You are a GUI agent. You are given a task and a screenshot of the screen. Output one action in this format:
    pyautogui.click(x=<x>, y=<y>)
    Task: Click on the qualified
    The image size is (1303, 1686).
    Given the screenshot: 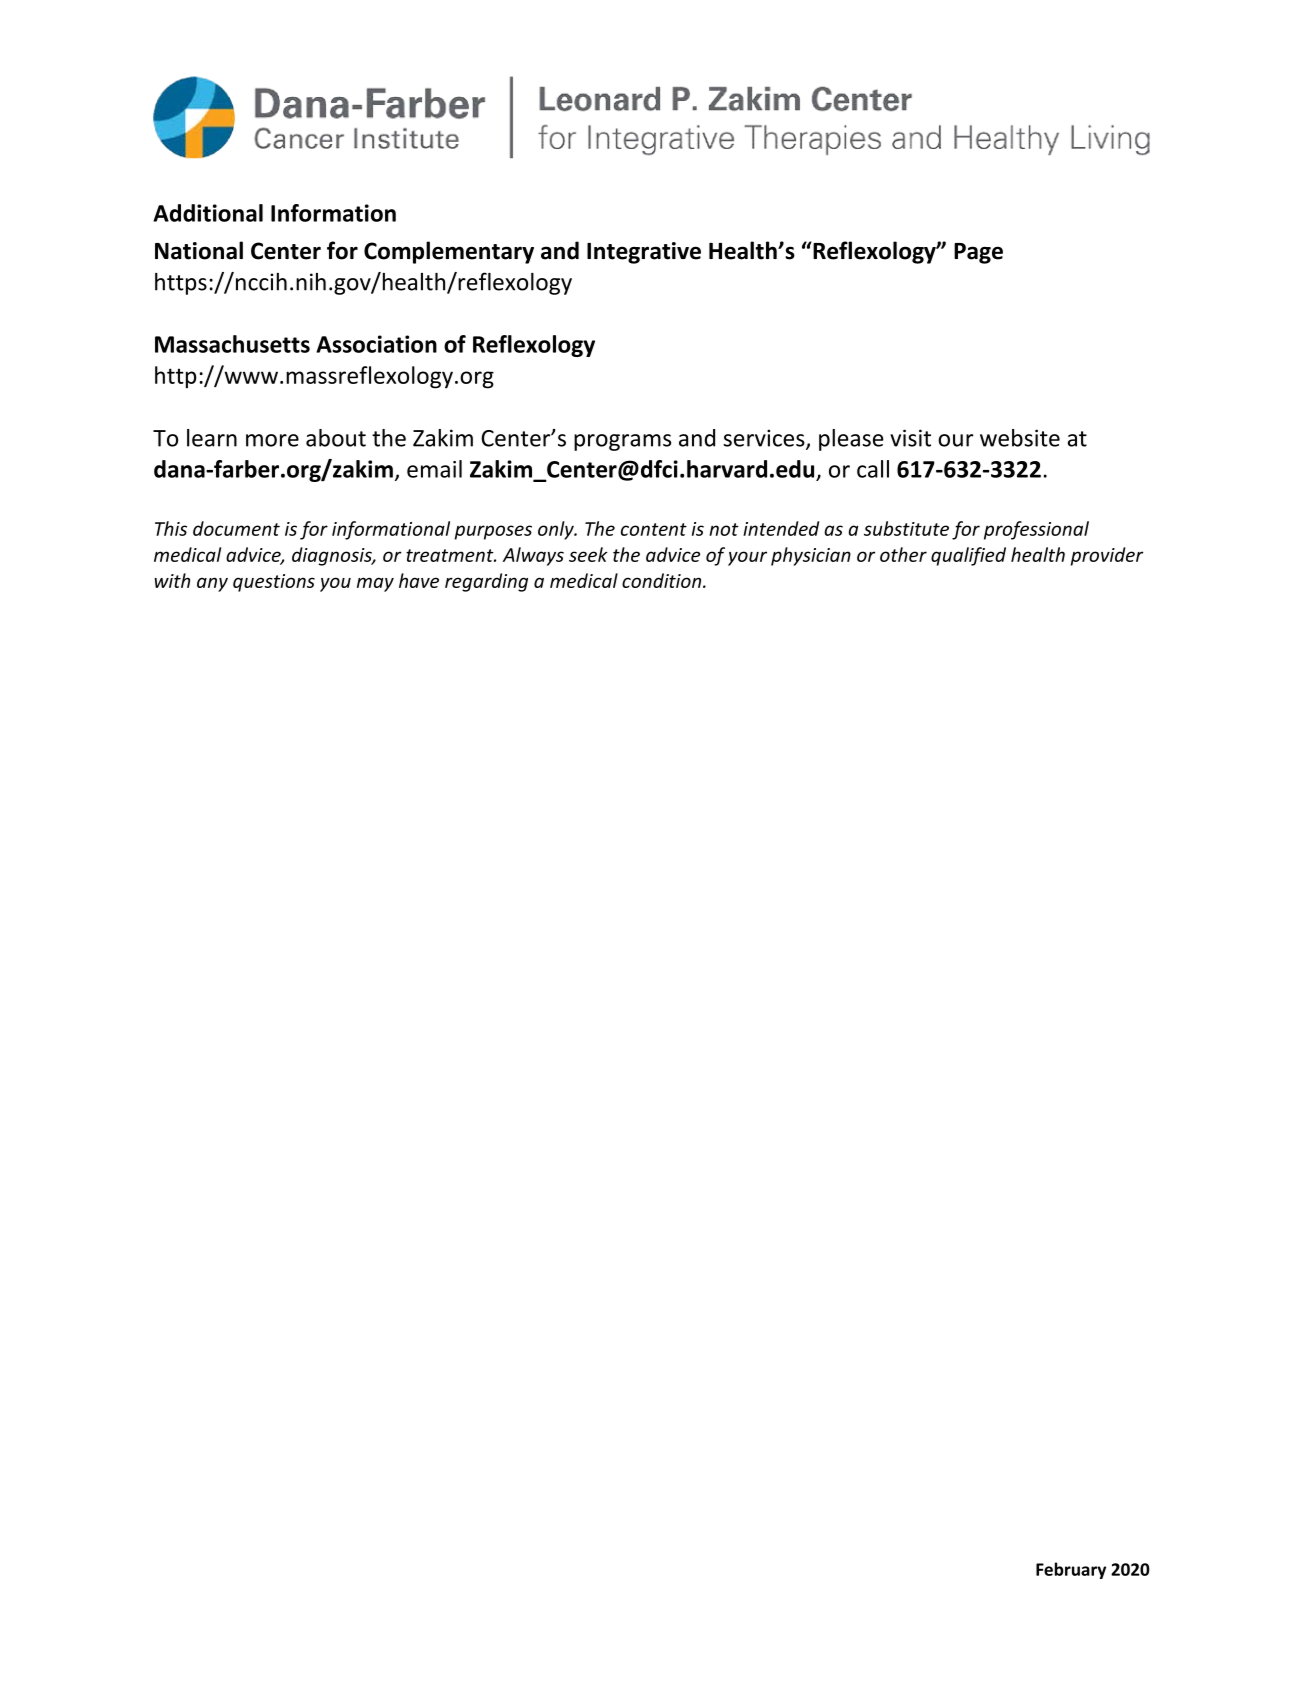 What is the action you would take?
    pyautogui.click(x=968, y=556)
